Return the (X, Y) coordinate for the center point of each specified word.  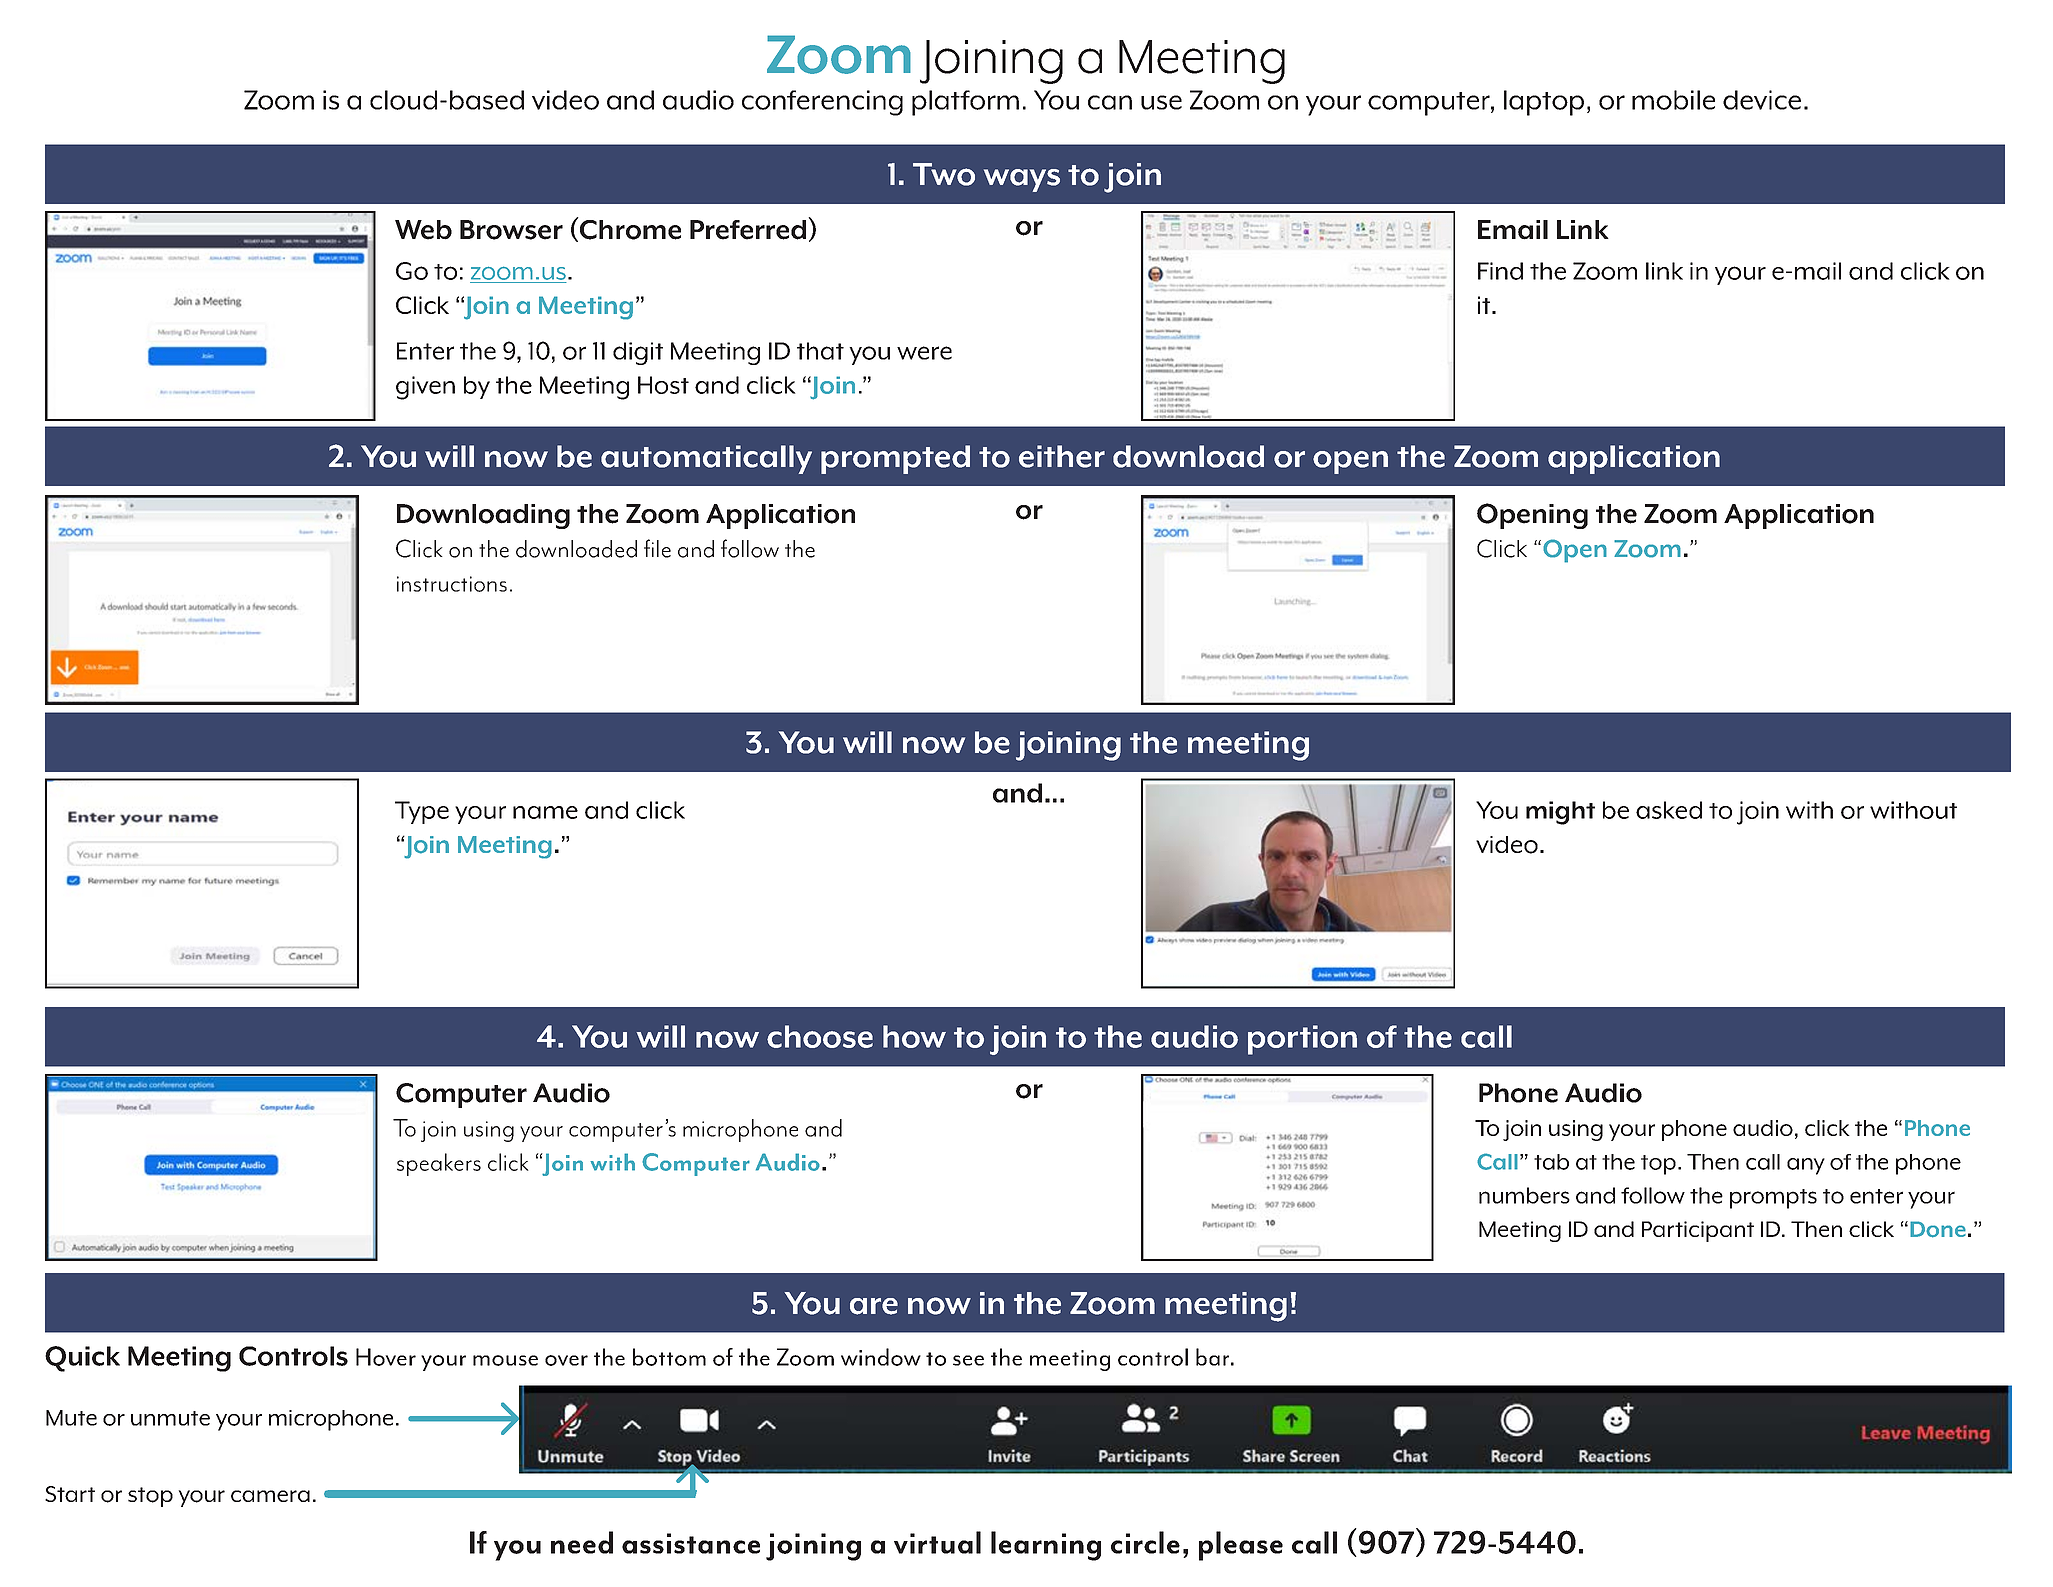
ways (1022, 180)
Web (423, 230)
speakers (439, 1164)
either (1062, 456)
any (1806, 1166)
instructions (452, 584)
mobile (1673, 100)
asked (1669, 810)
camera (270, 1496)
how (914, 1036)
